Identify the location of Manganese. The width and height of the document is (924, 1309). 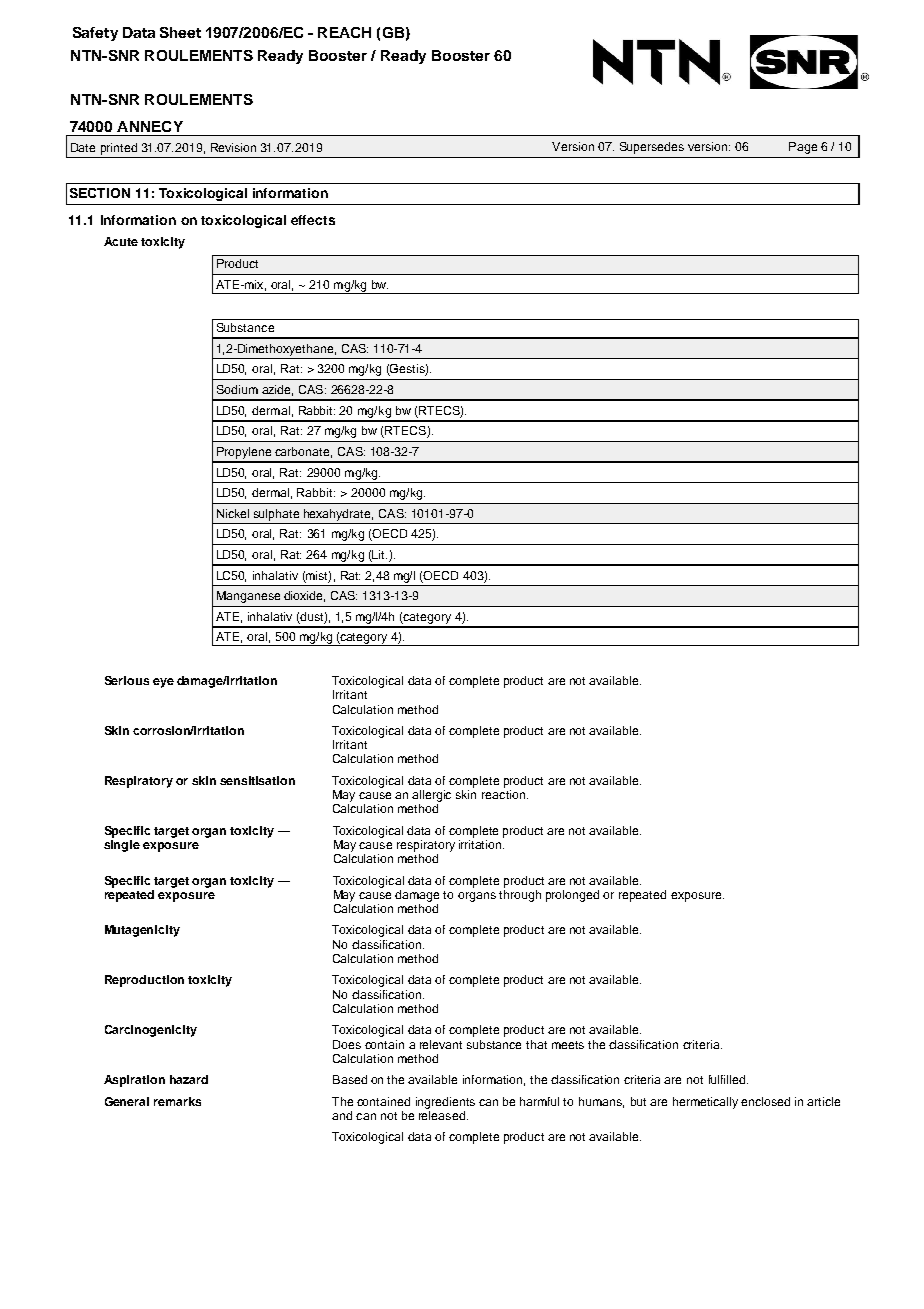
(248, 597).
